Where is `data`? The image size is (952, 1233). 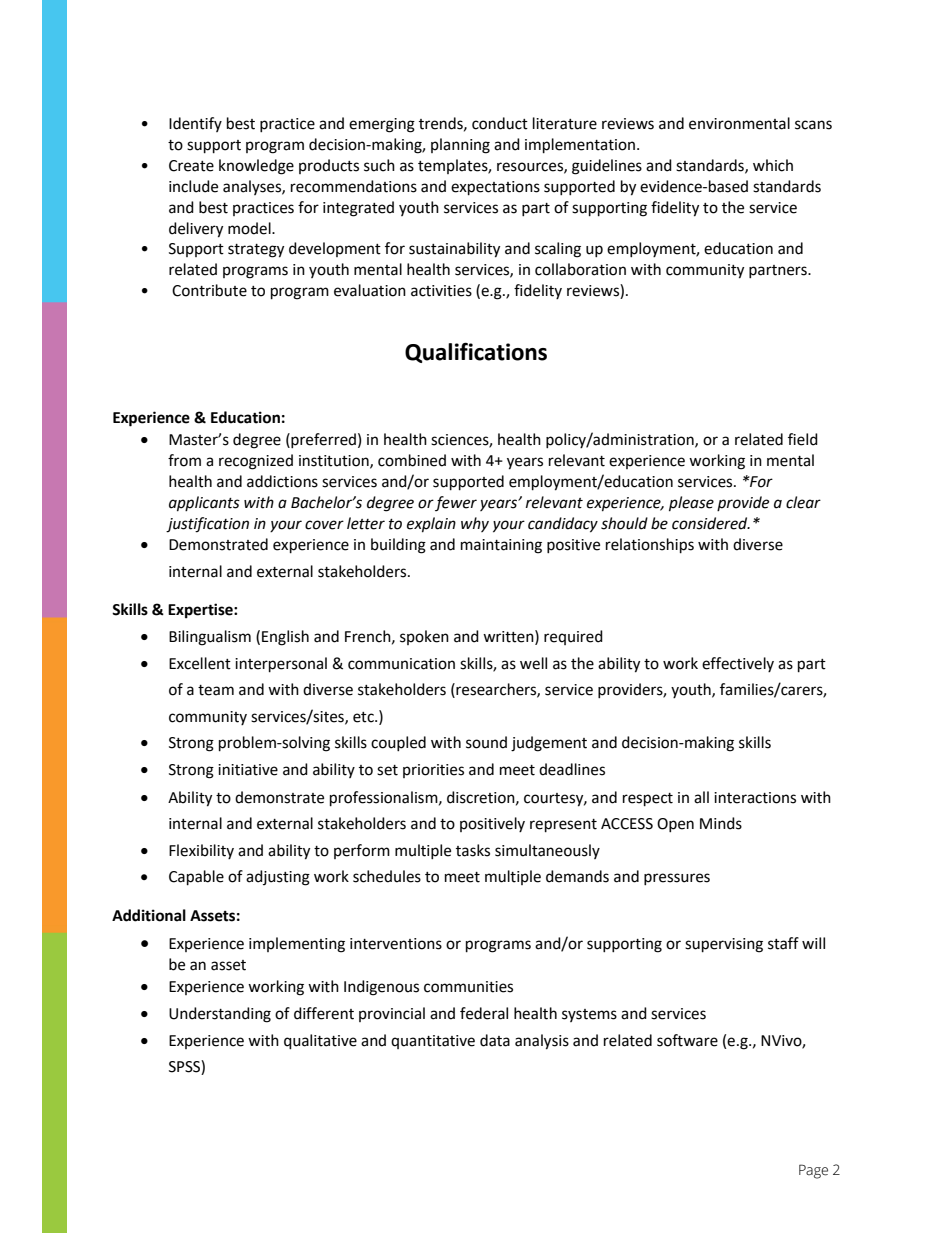
data is located at coordinates (495, 1040).
